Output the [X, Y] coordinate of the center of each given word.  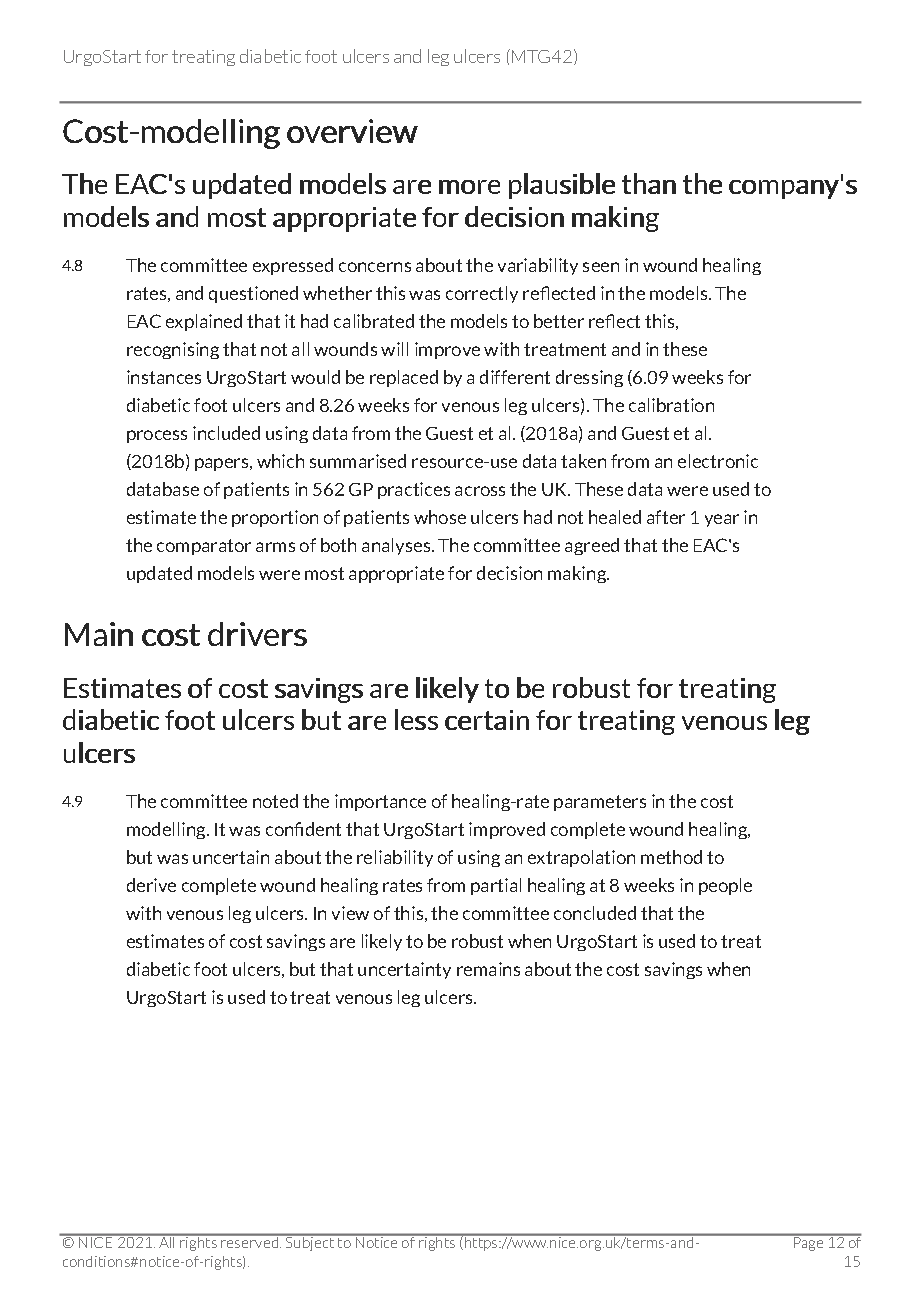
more [469, 187]
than [649, 183]
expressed [293, 266]
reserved [250, 1241]
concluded [595, 913]
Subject [310, 1243]
